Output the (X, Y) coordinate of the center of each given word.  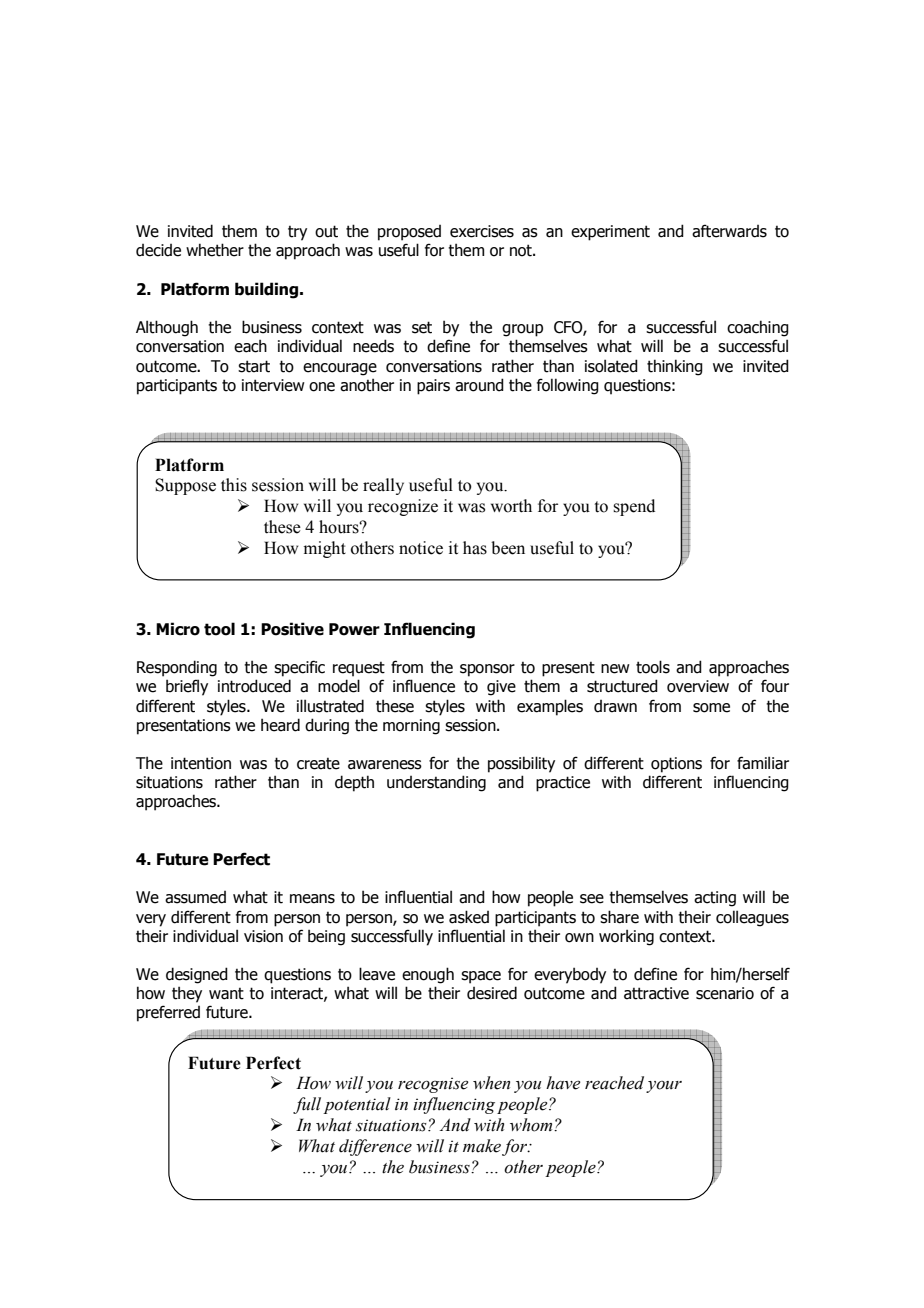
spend (634, 507)
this (234, 485)
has (475, 548)
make (482, 1146)
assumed (195, 897)
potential (357, 1105)
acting (715, 899)
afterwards (729, 231)
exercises (482, 231)
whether (215, 250)
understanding (436, 783)
